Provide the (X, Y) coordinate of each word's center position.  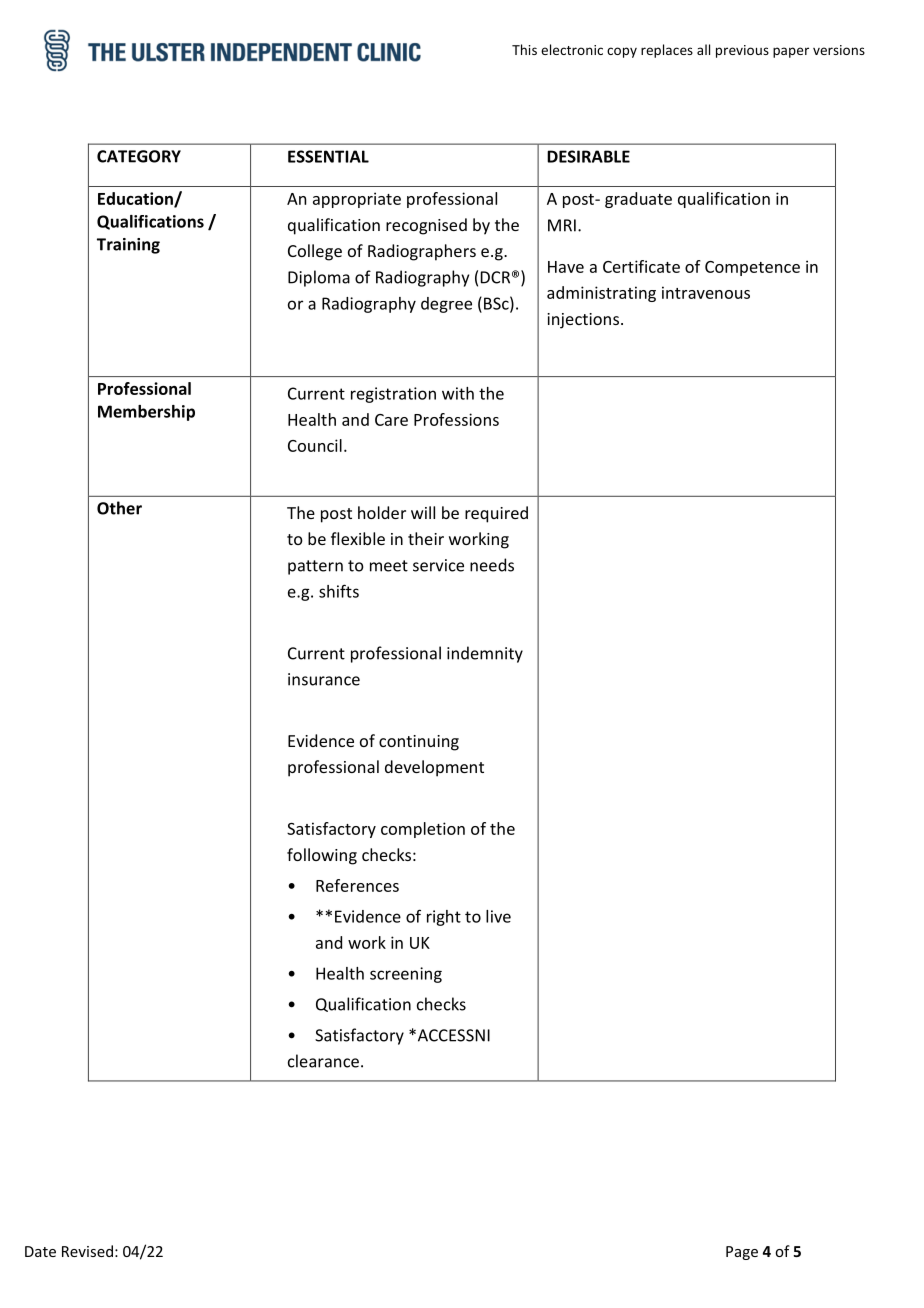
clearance (323, 1061)
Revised (87, 1251)
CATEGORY (139, 156)
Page (742, 1253)
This (524, 49)
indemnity (485, 654)
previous (742, 51)
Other (119, 508)
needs (492, 565)
